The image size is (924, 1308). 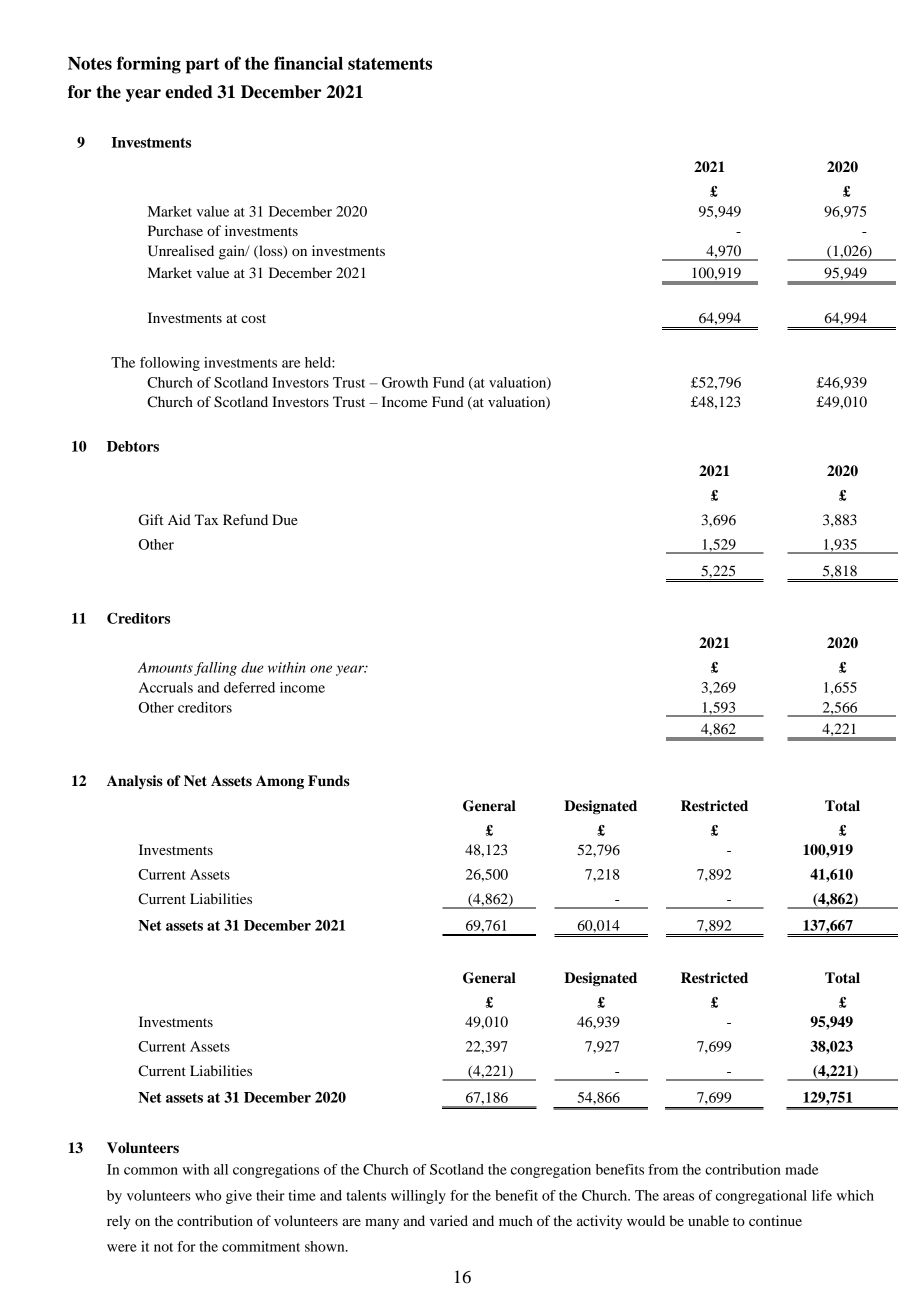 I want to click on financial, so click(x=308, y=63).
